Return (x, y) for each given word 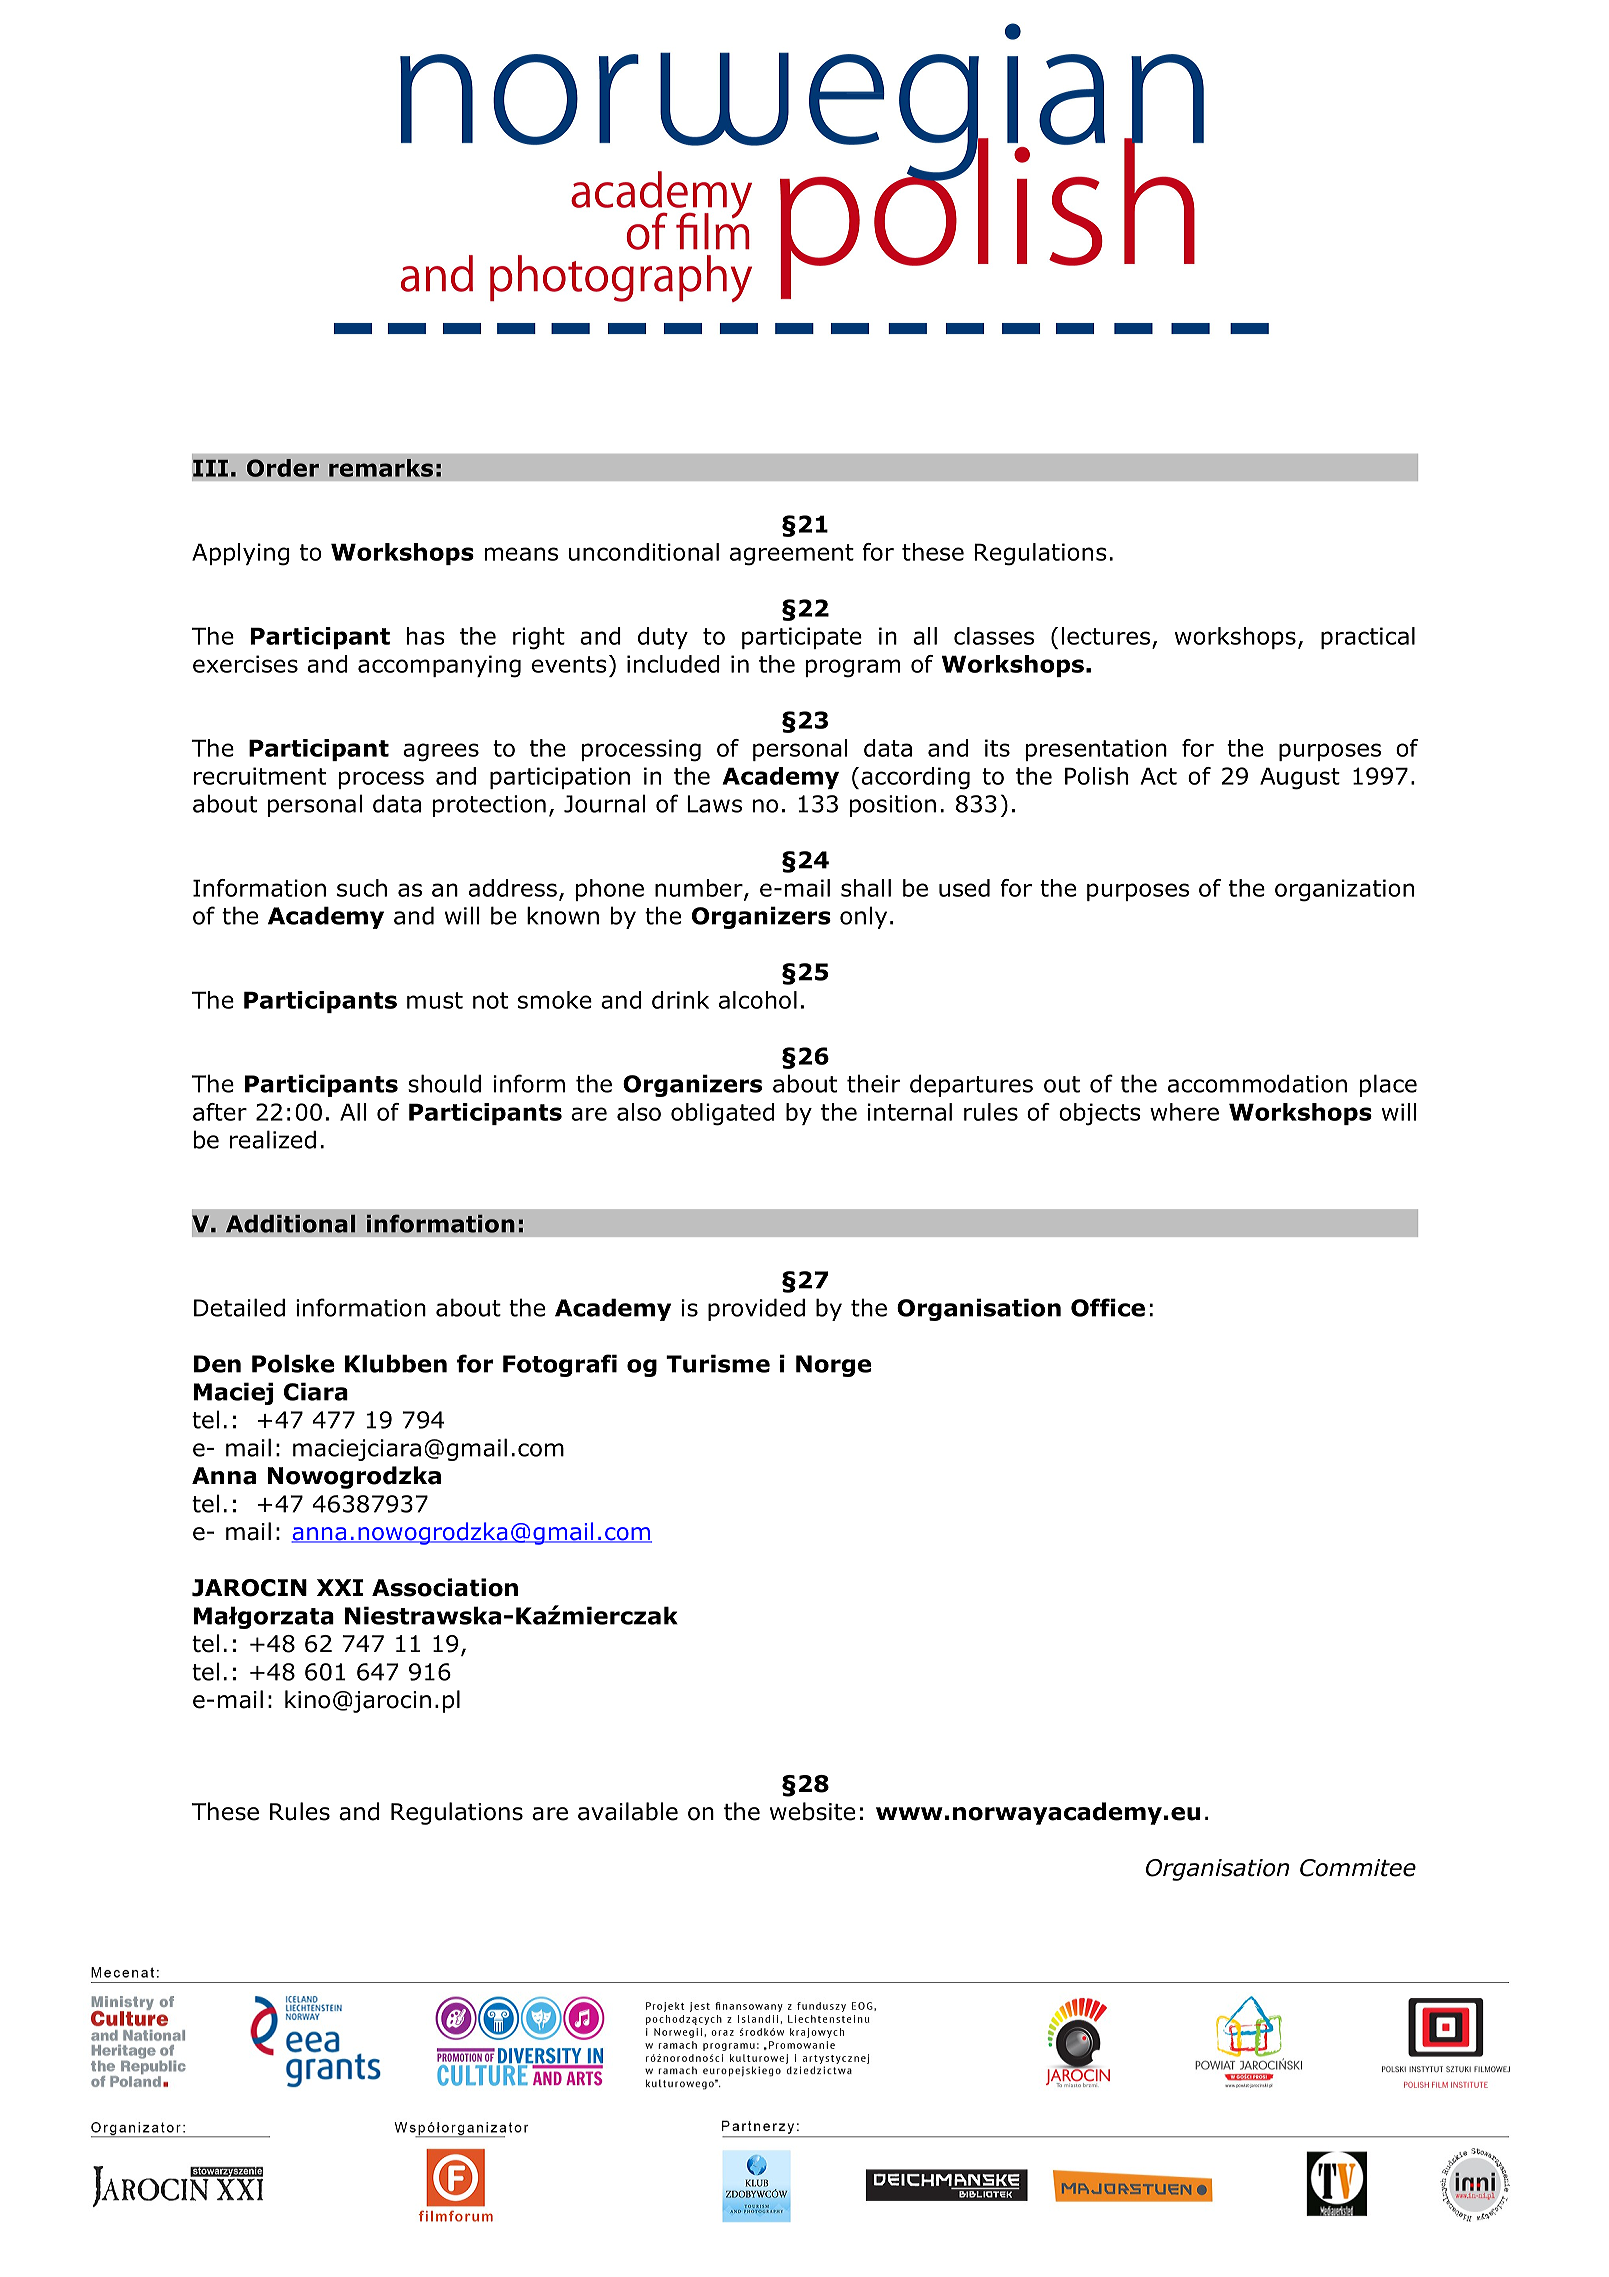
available (628, 1811)
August (1300, 778)
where (1184, 1112)
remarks (381, 468)
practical (1368, 638)
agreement (792, 555)
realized (273, 1139)
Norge (833, 1366)
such (362, 888)
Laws (714, 804)
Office (1108, 1307)
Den (217, 1364)
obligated (722, 1114)
